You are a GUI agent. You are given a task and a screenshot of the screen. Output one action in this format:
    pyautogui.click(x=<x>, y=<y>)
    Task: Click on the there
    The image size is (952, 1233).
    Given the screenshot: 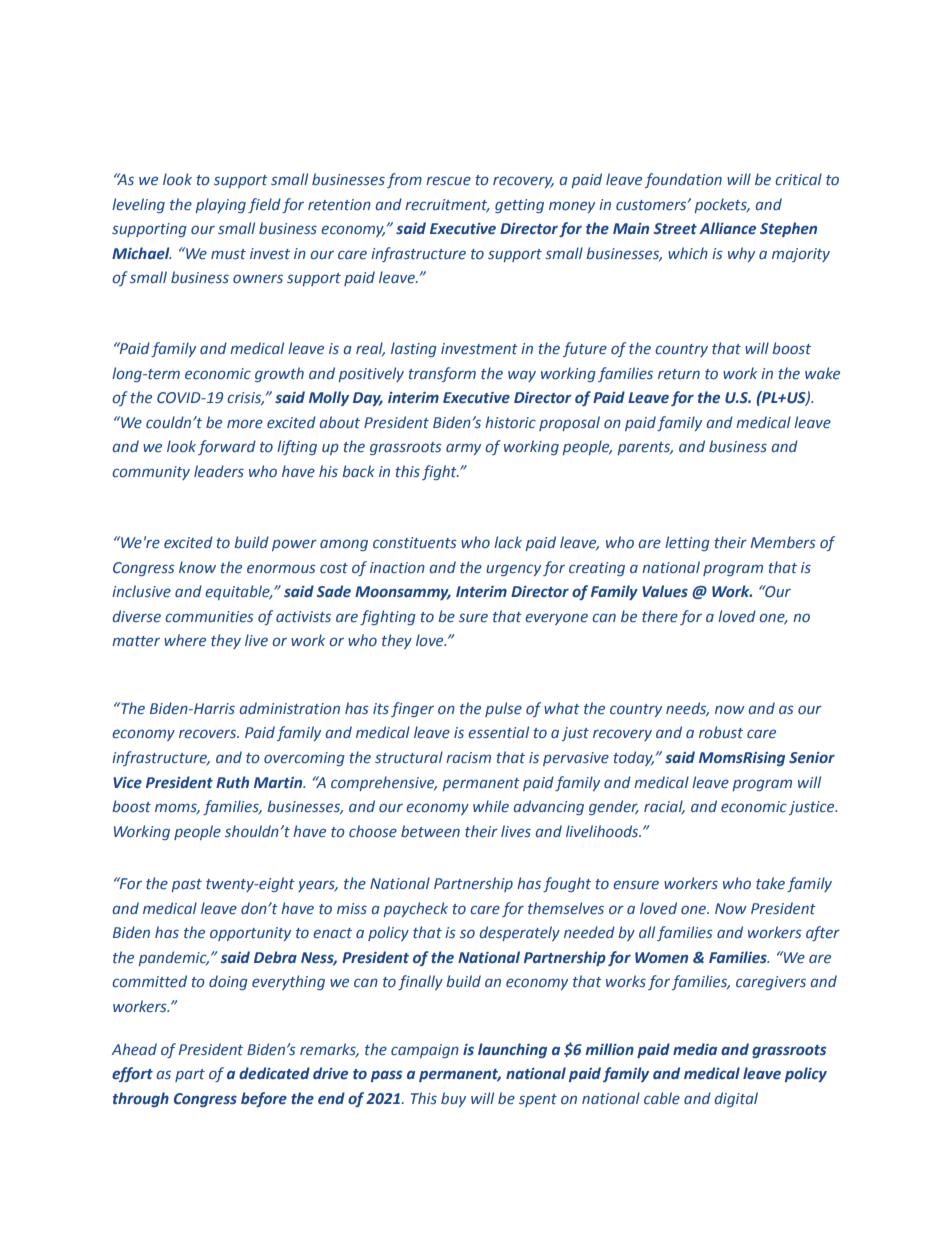 What is the action you would take?
    pyautogui.click(x=660, y=616)
